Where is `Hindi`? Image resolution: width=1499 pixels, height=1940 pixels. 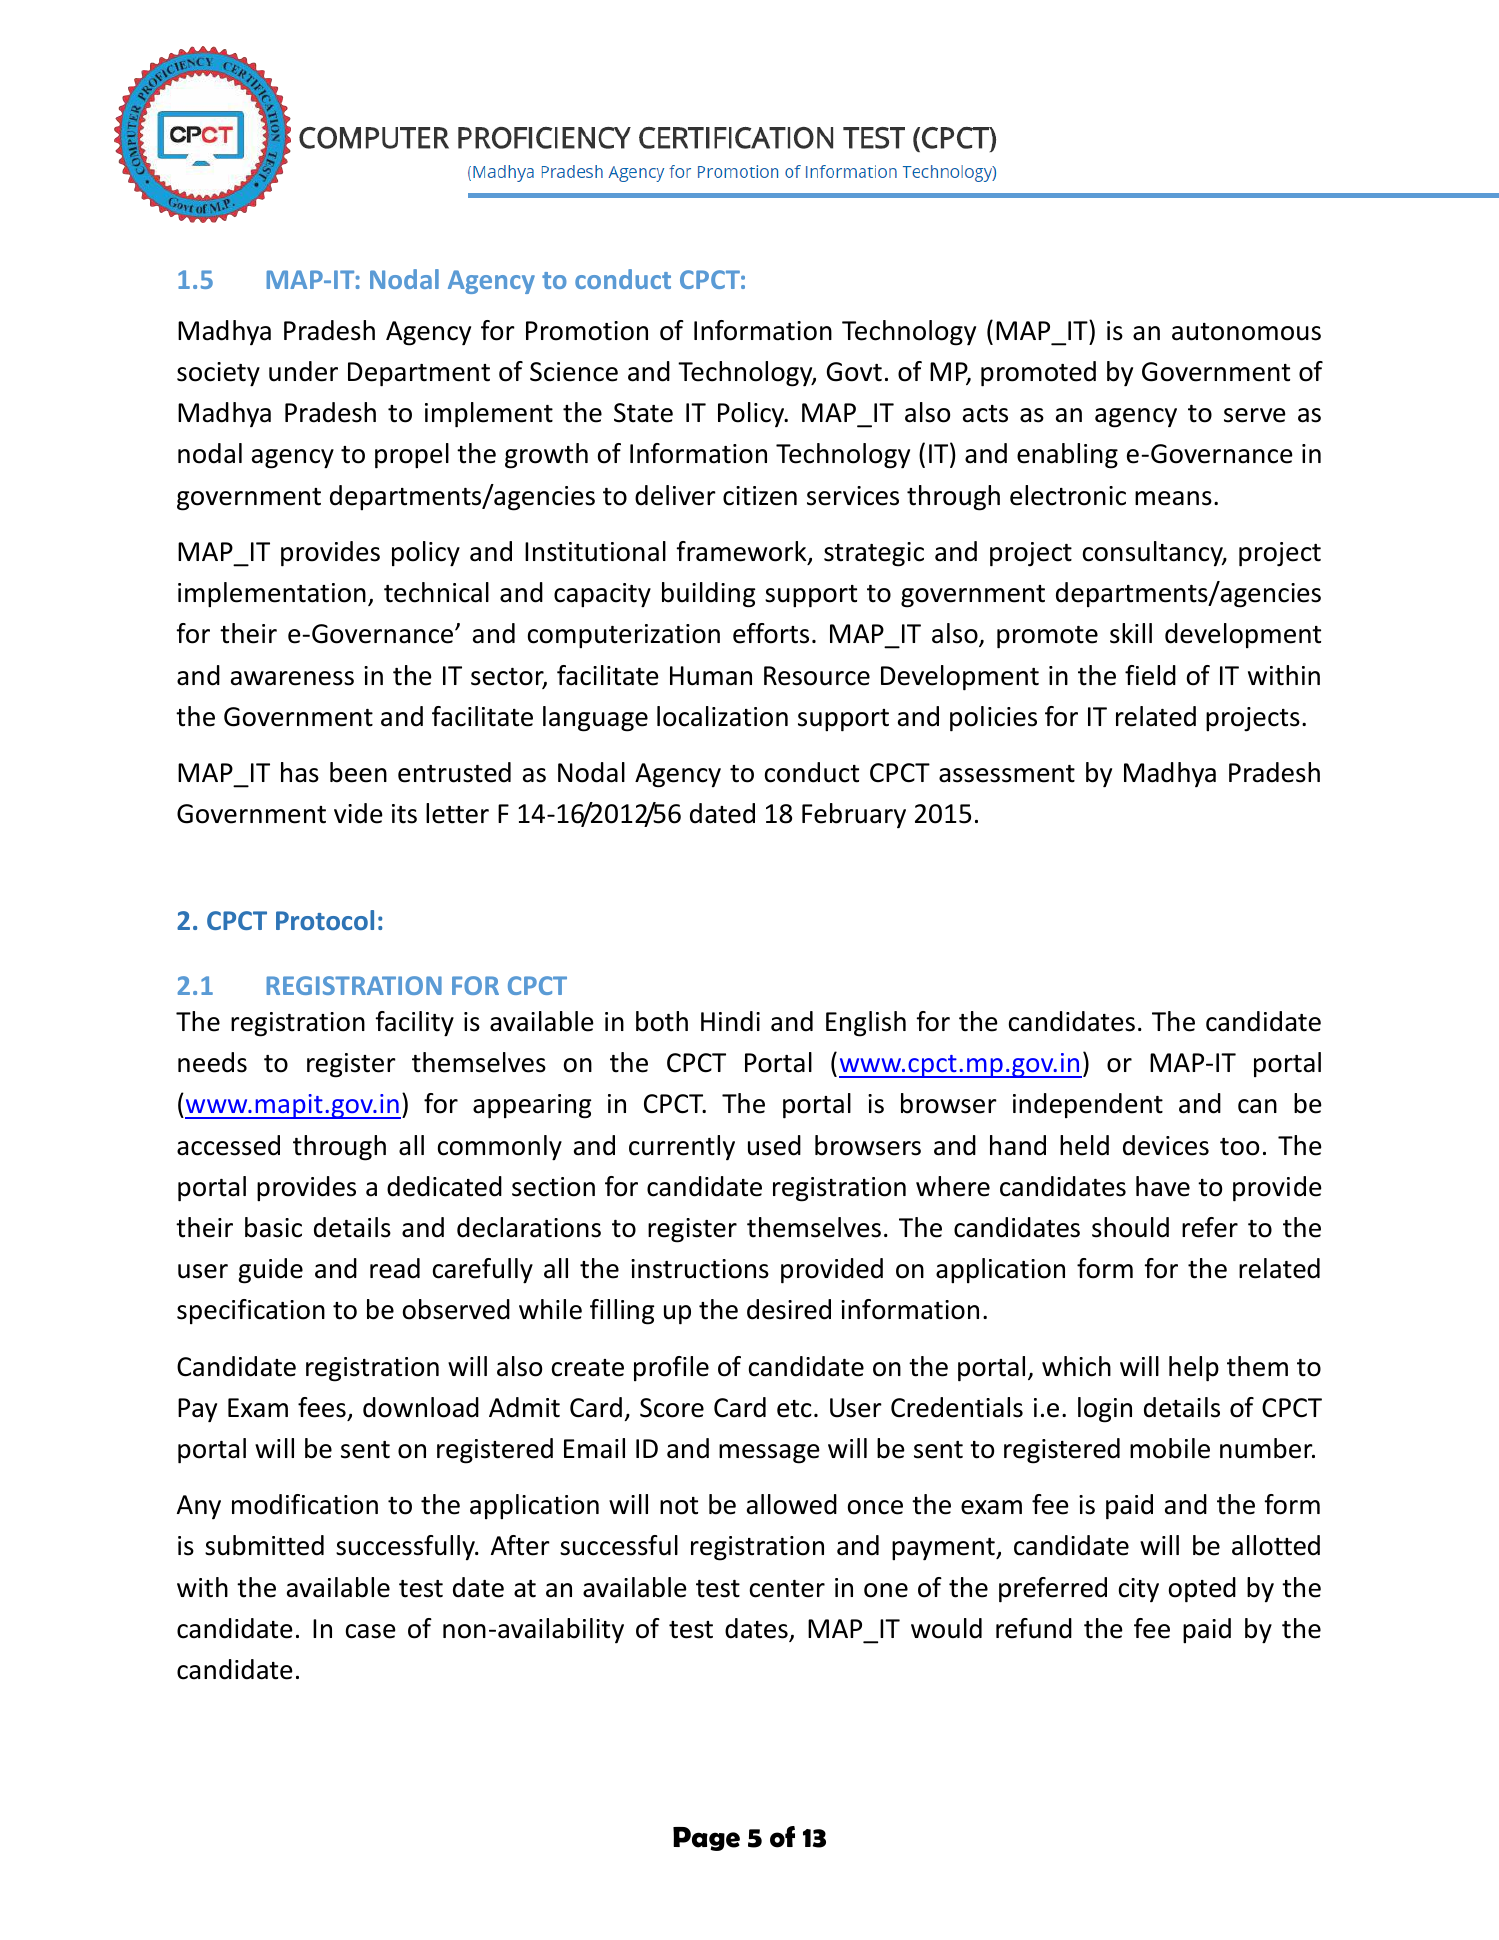
Hindi is located at coordinates (730, 1021).
